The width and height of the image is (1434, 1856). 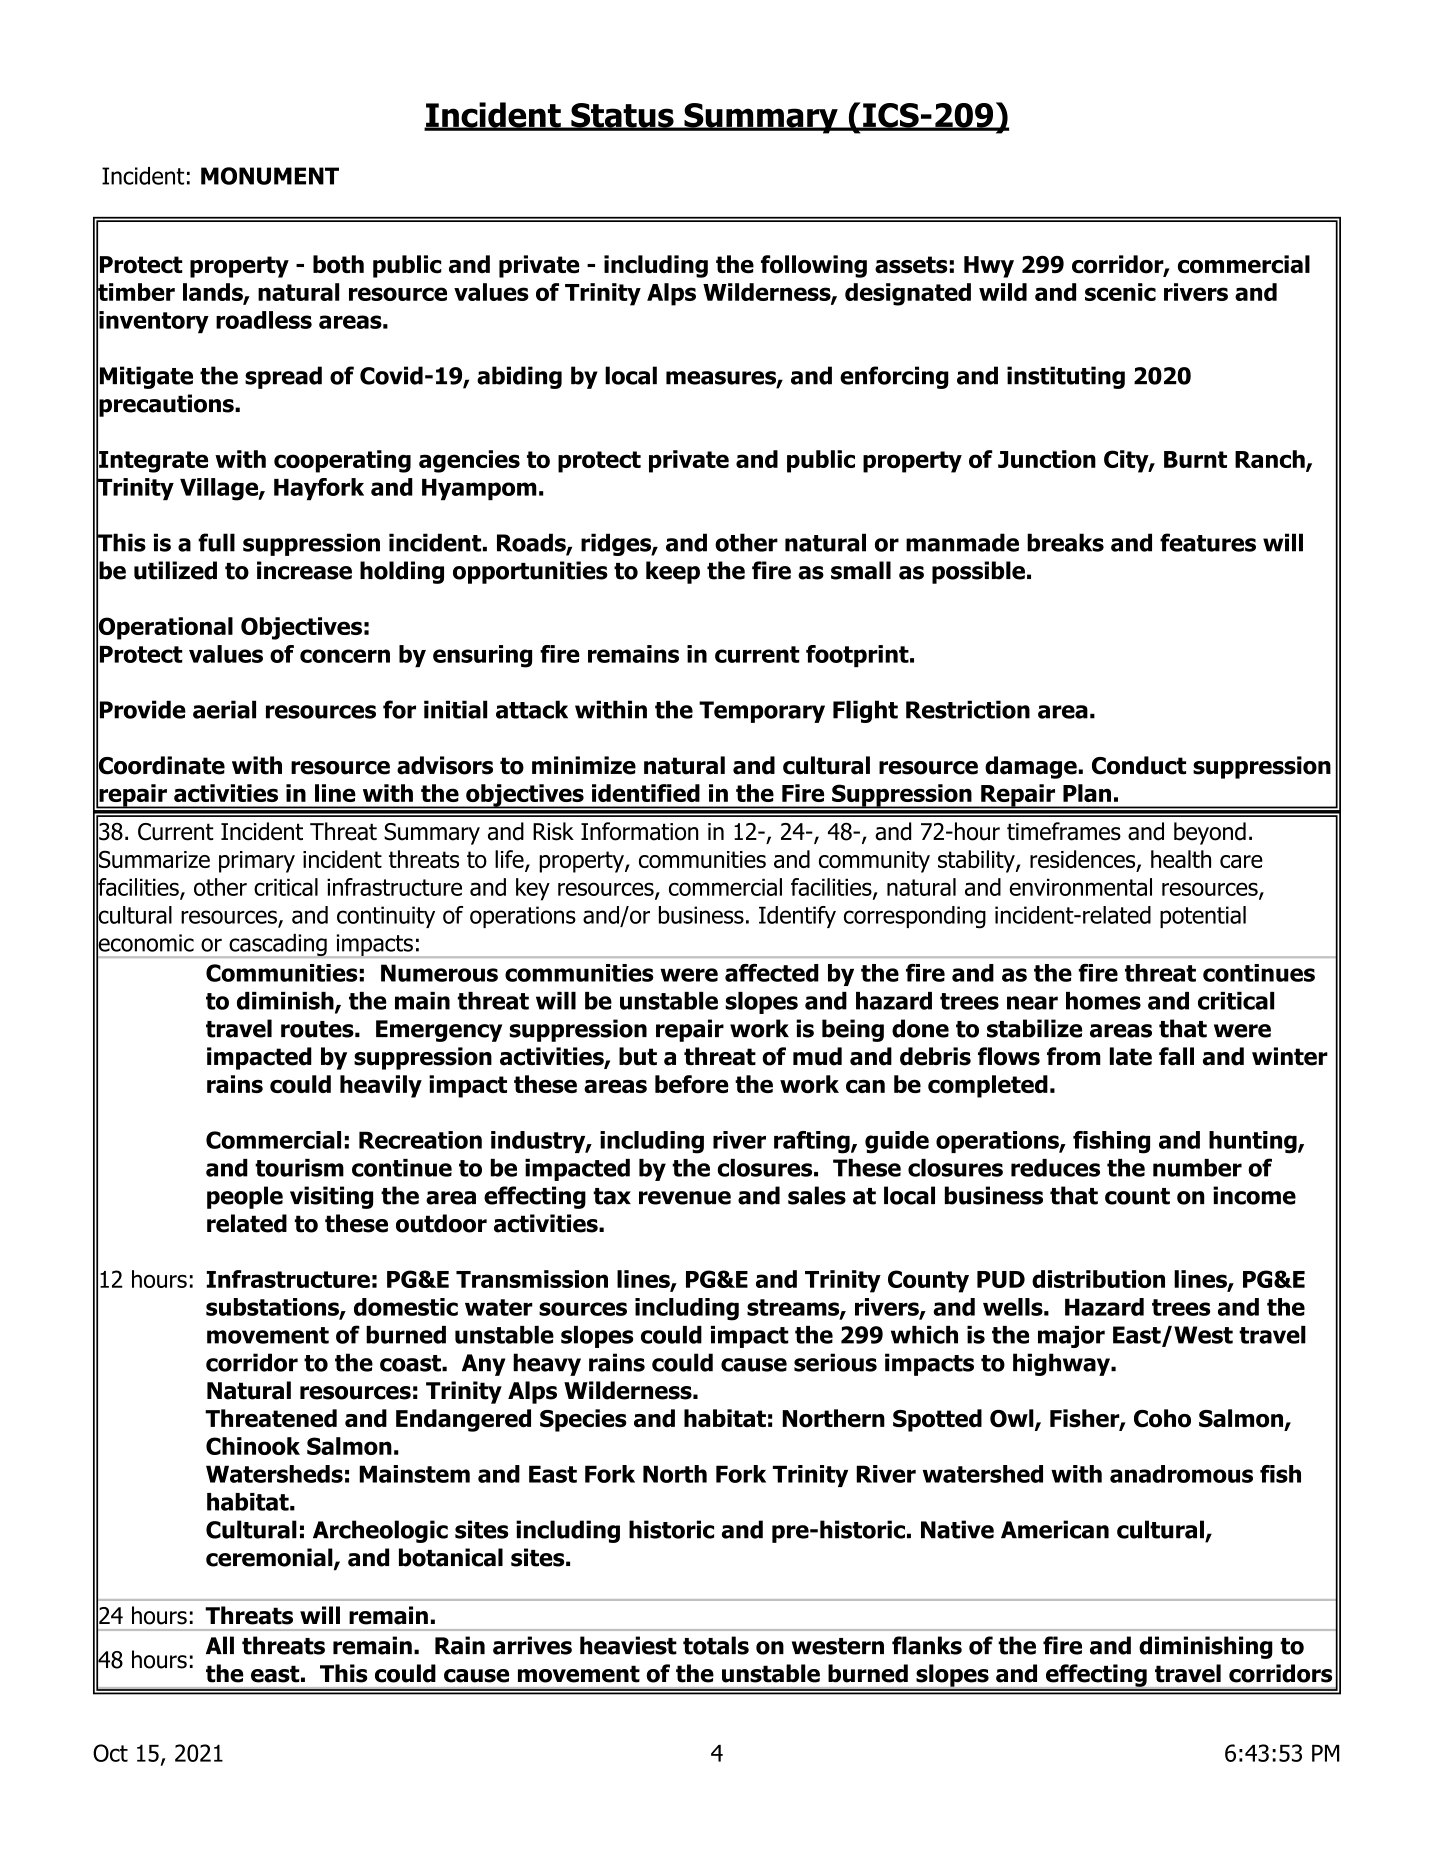 What do you see at coordinates (110, 1753) in the image?
I see `Oct` at bounding box center [110, 1753].
